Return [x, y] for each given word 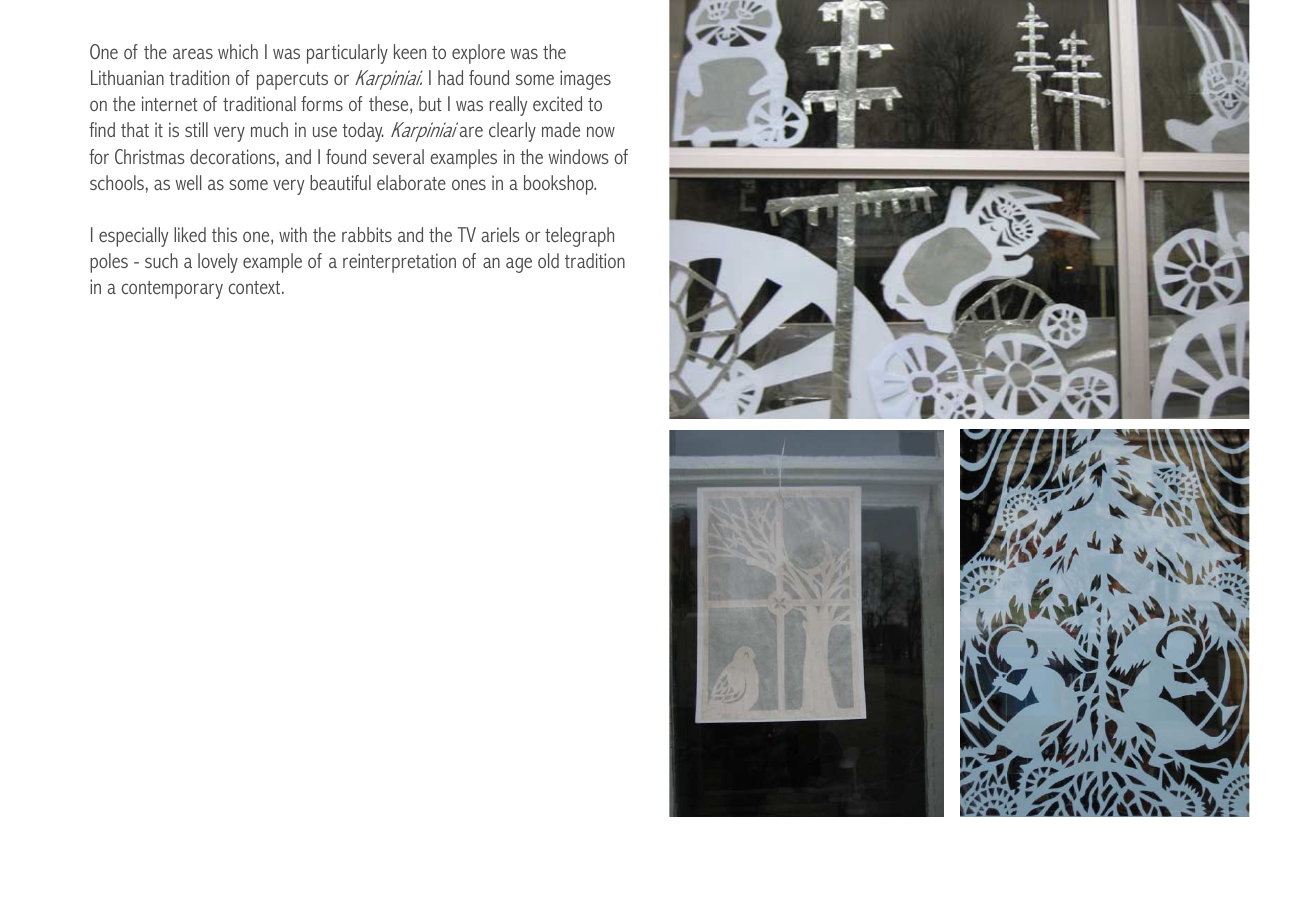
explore [478, 54]
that [135, 129]
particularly [347, 54]
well [188, 182]
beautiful [340, 182]
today [363, 132]
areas [193, 53]
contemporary [172, 290]
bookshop [560, 185]
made [561, 129]
